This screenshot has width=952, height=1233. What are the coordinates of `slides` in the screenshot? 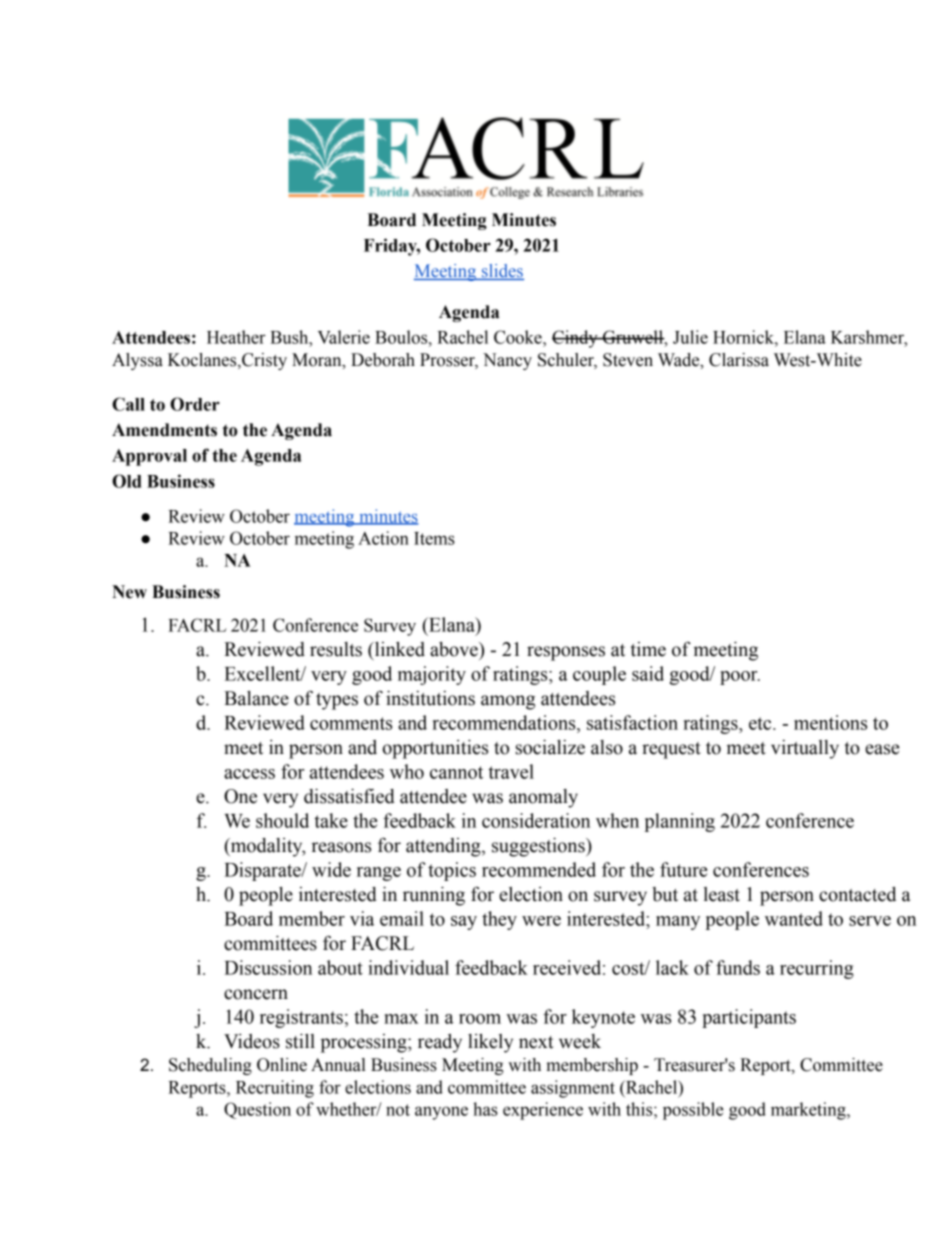 It's located at (502, 272).
